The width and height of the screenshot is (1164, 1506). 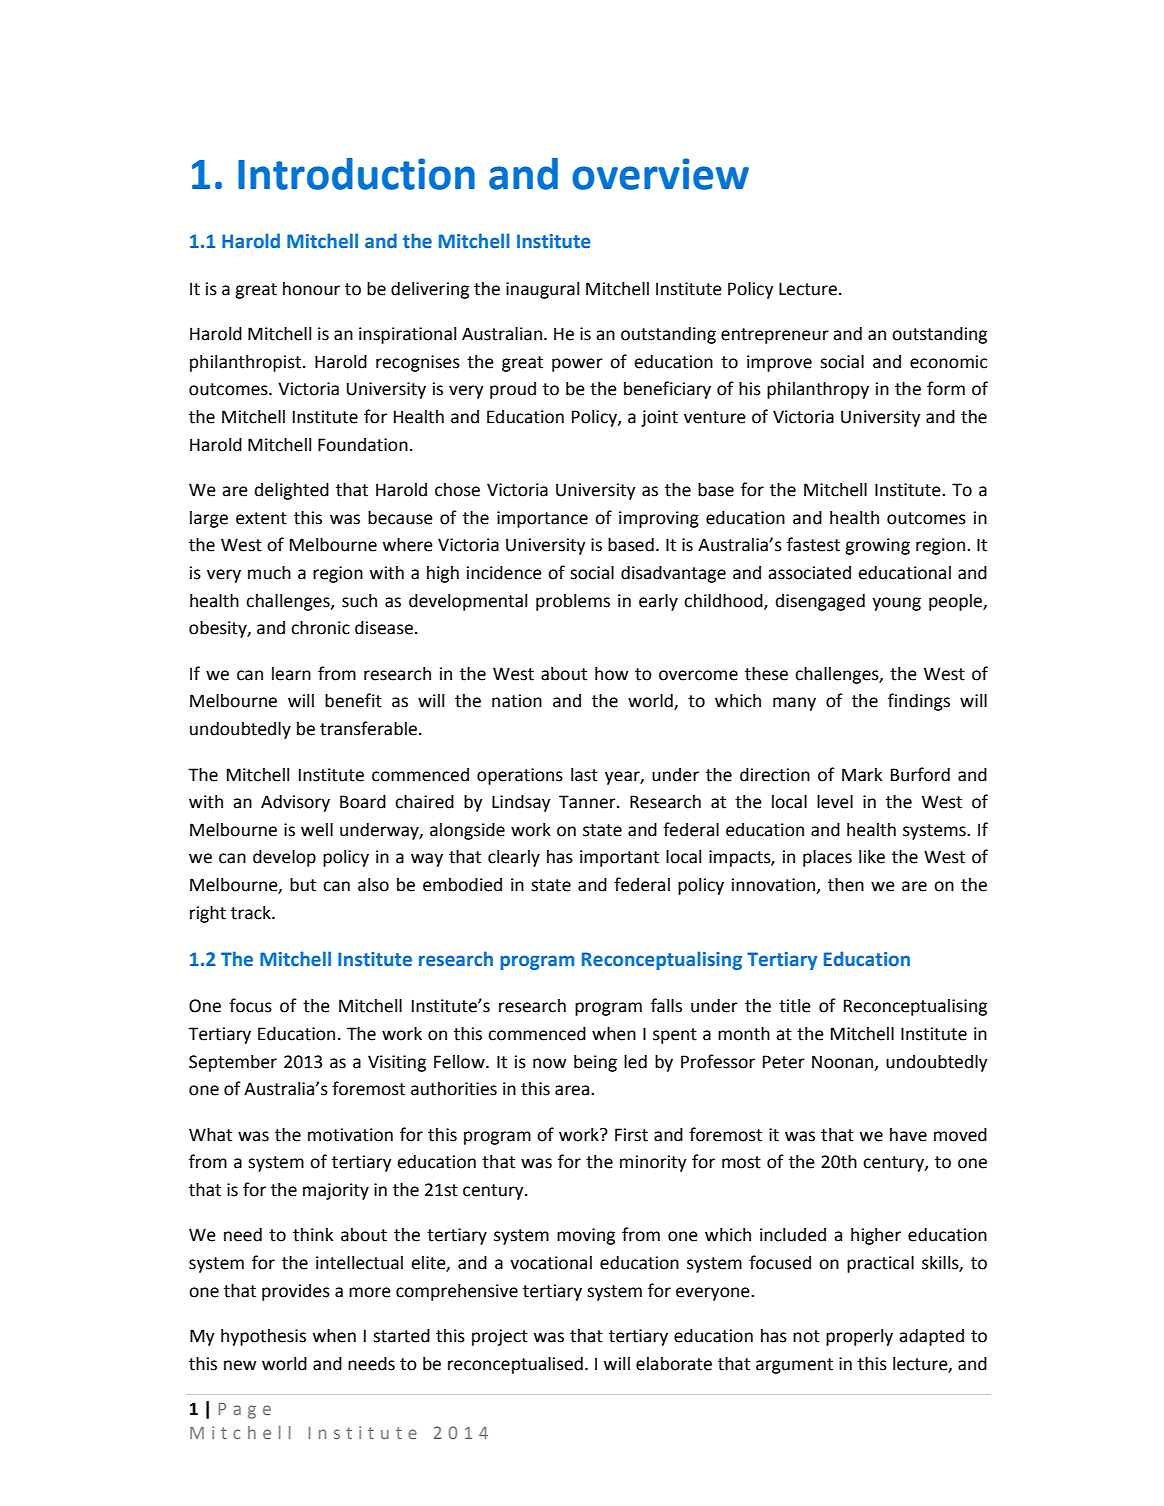 What do you see at coordinates (356, 174) in the screenshot?
I see `Introduction` at bounding box center [356, 174].
